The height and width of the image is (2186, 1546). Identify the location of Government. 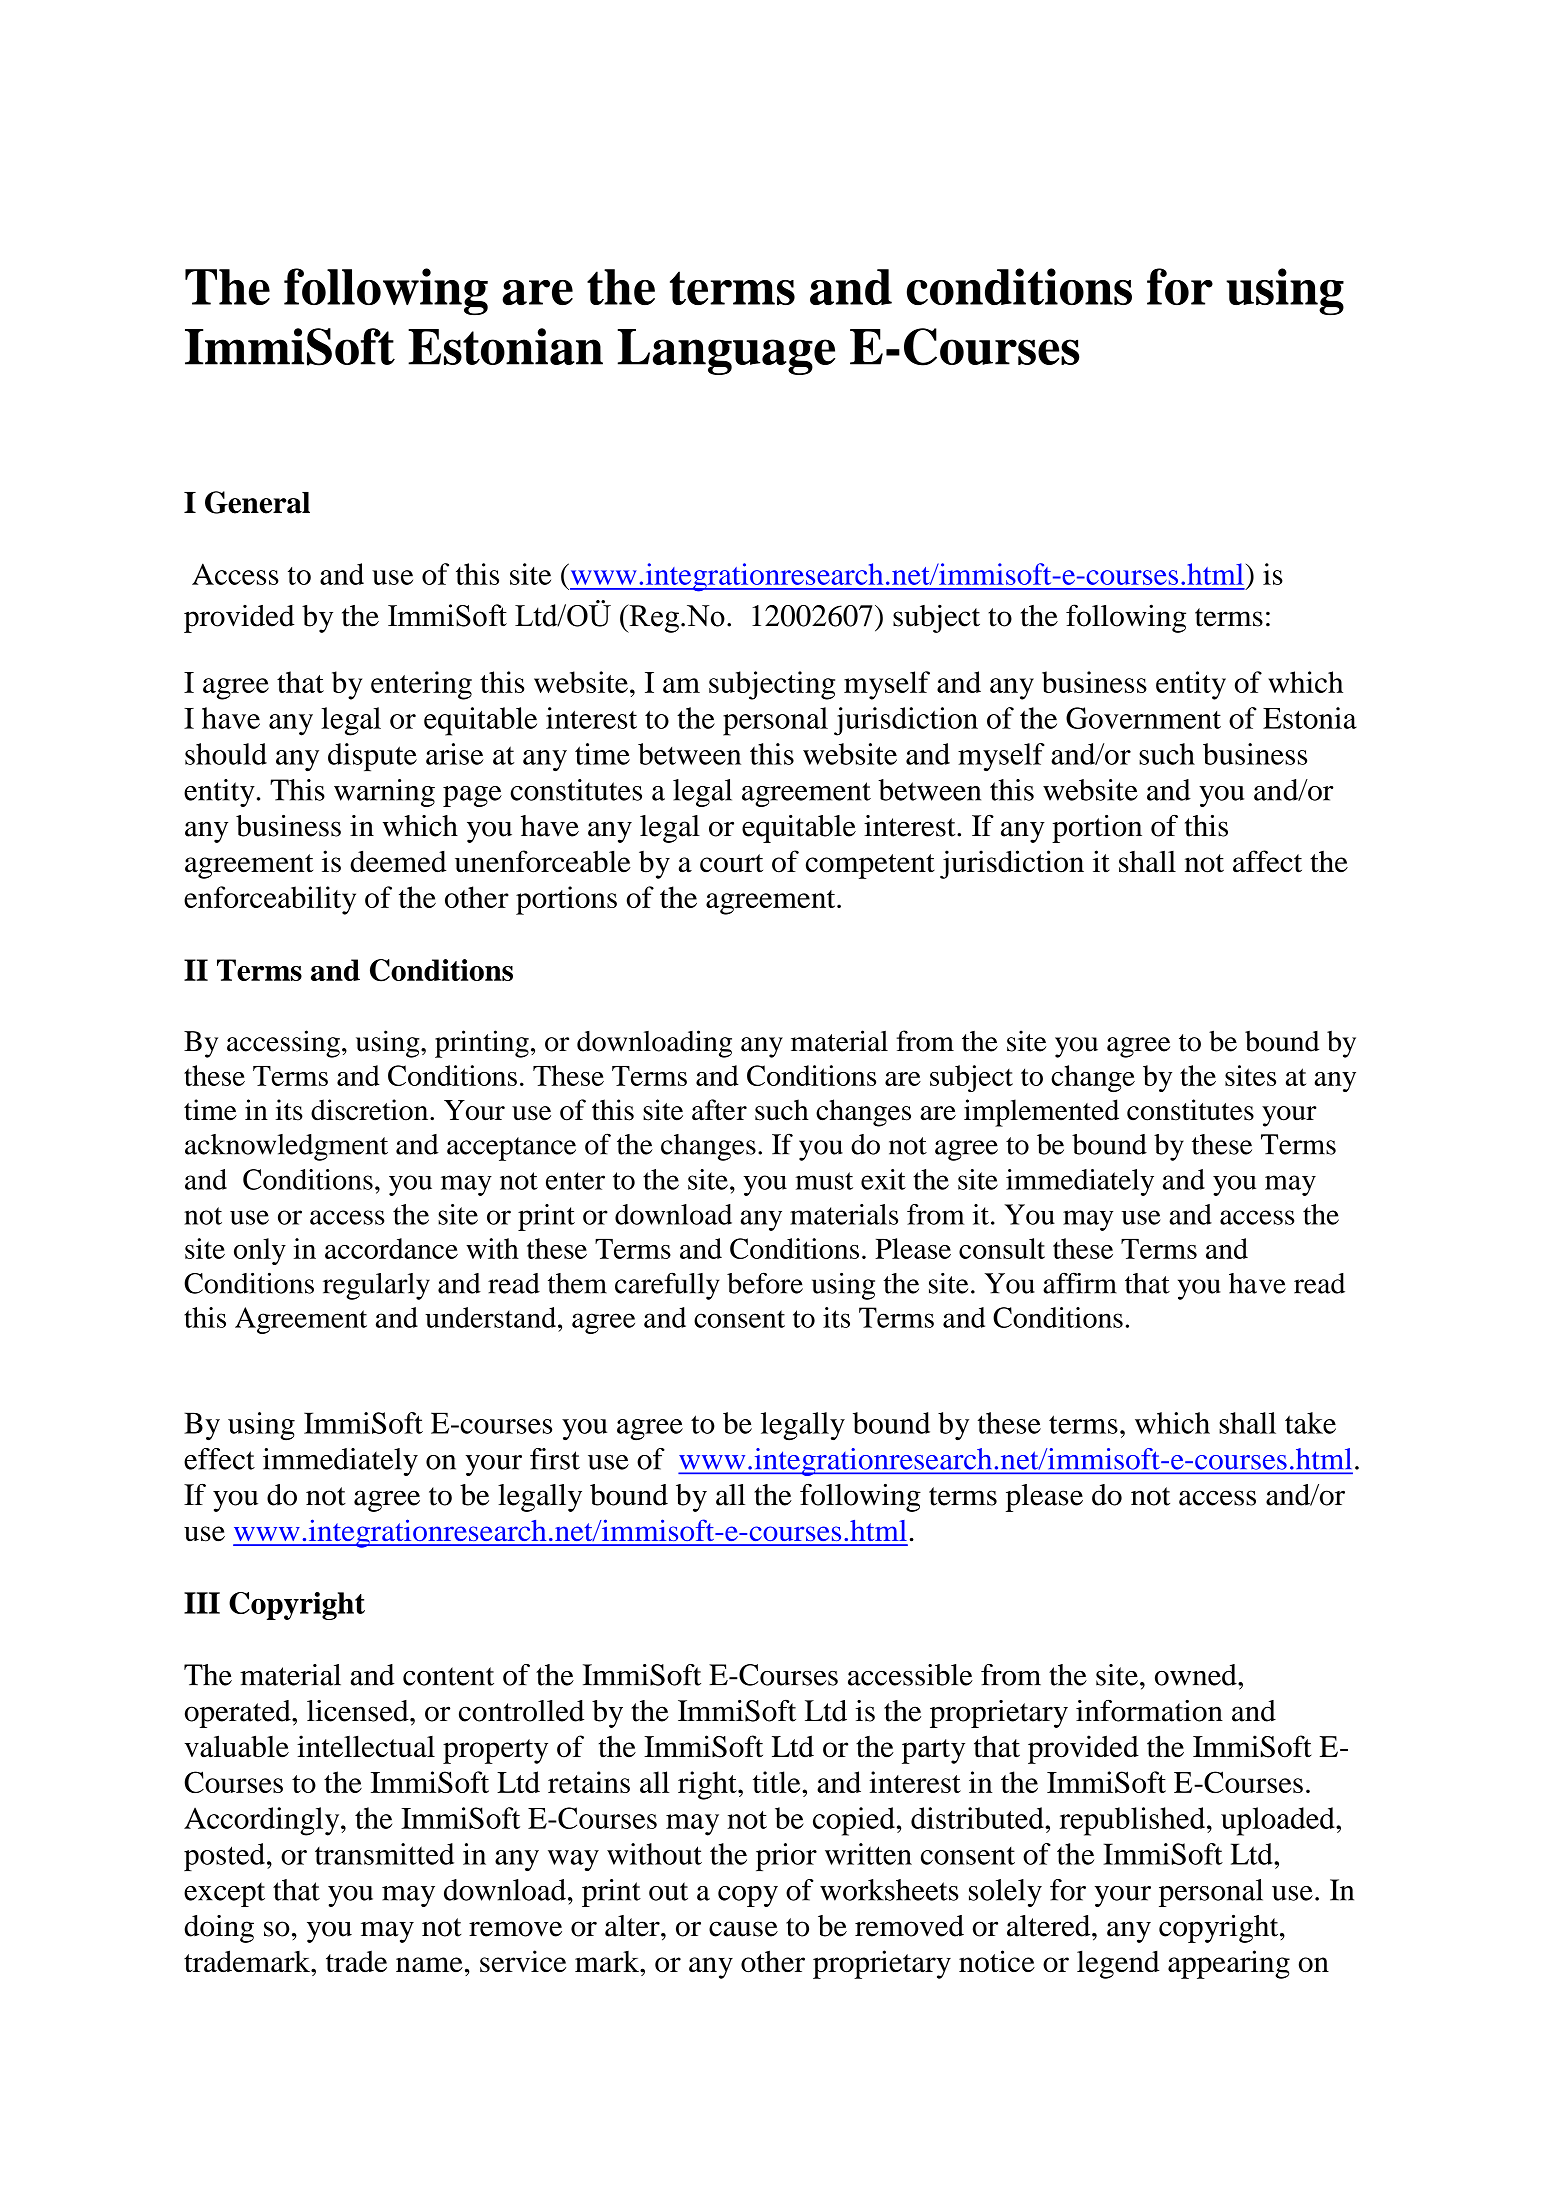
(1143, 718).
